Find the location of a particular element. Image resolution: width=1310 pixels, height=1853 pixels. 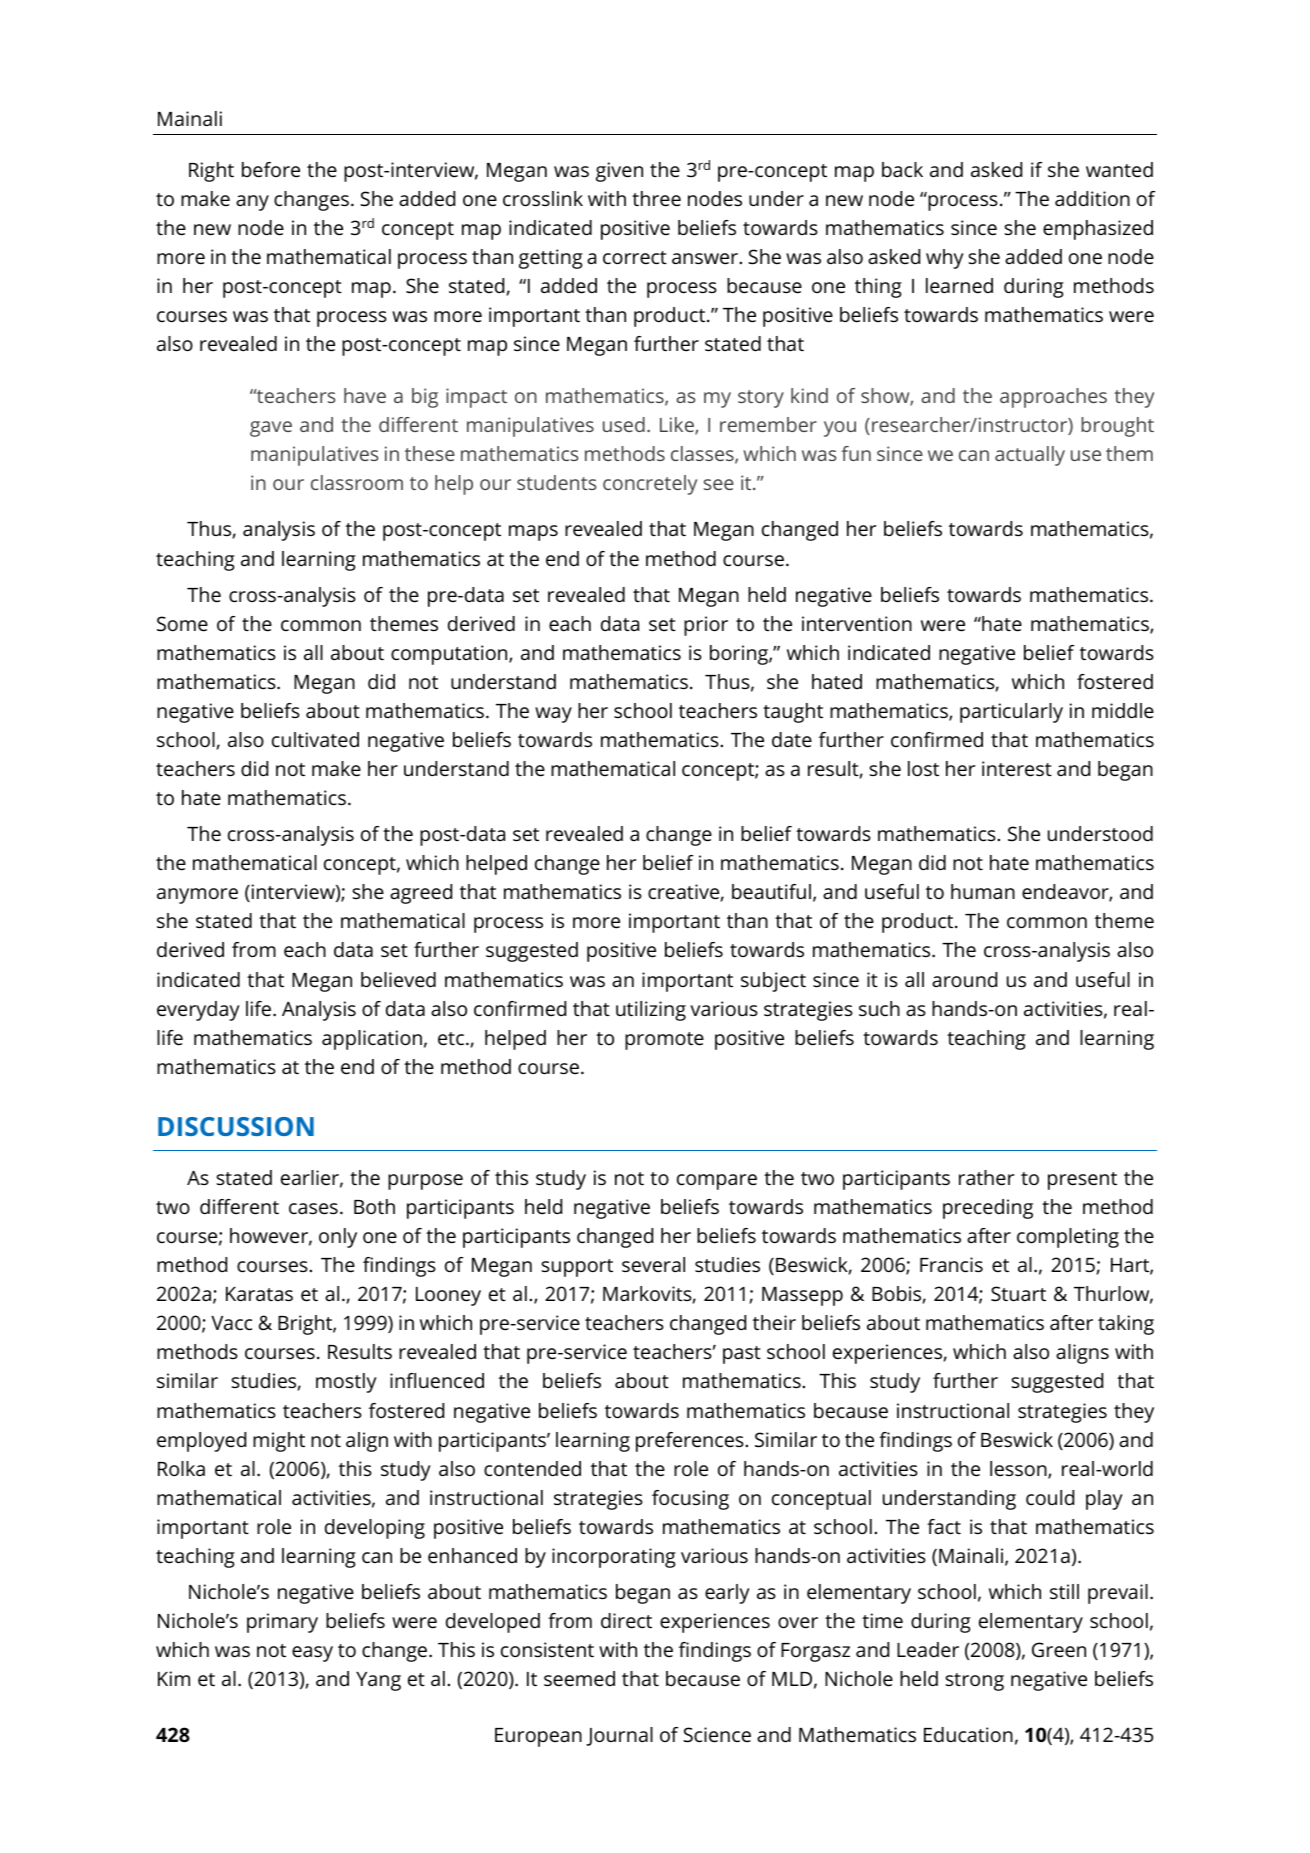

lesson is located at coordinates (1019, 1470).
